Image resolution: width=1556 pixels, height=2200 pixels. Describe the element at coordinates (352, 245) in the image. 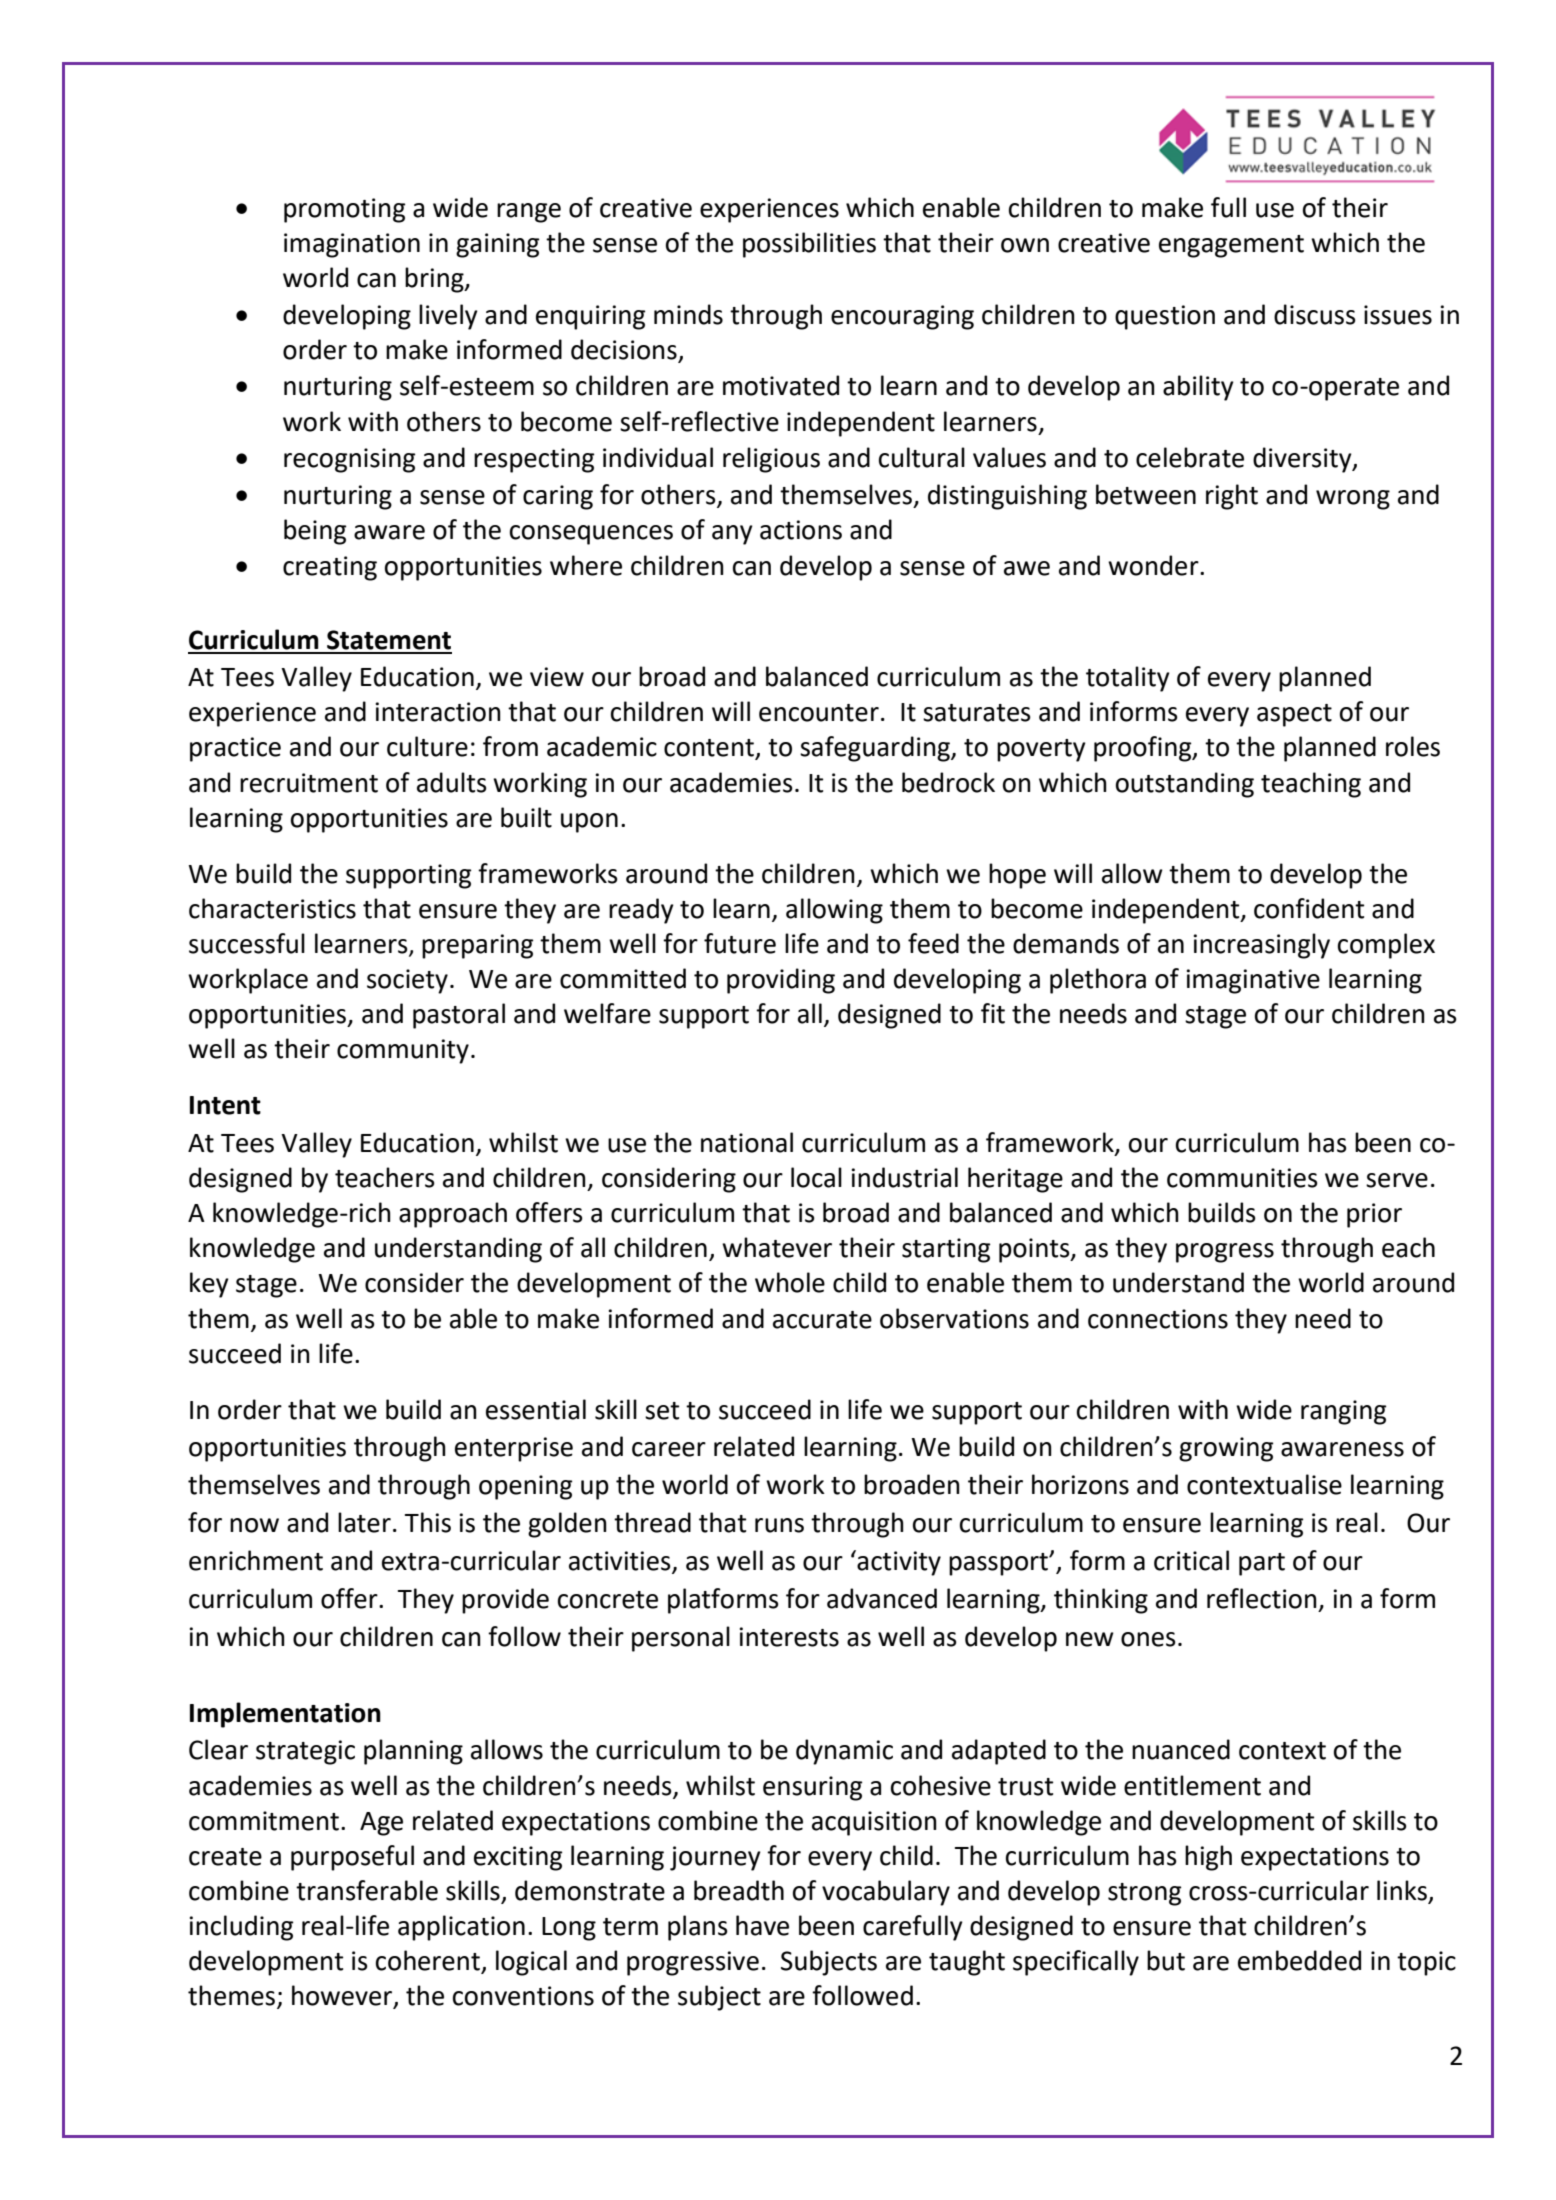

I see `imagination` at that location.
